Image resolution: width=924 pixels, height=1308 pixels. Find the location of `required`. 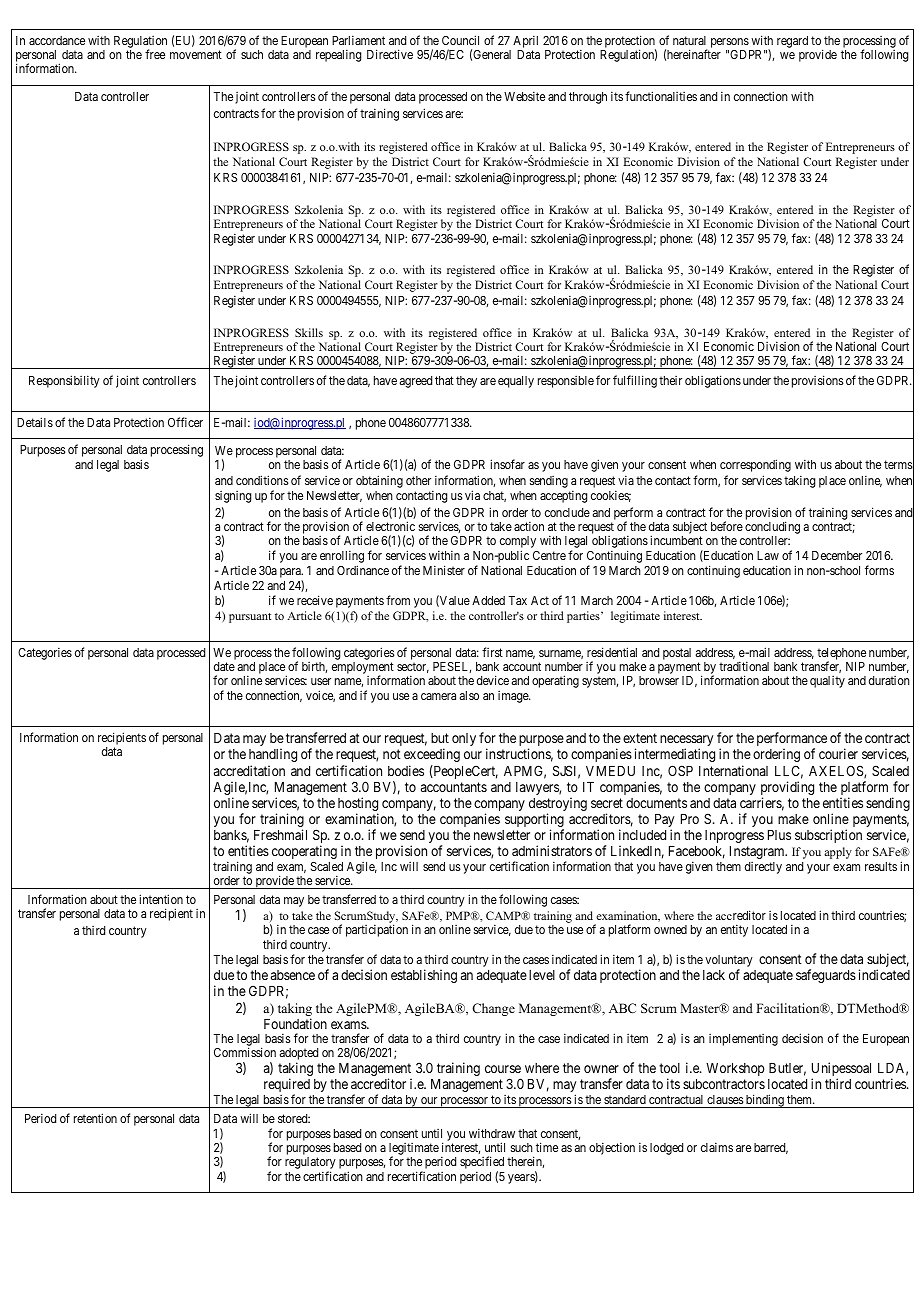

required is located at coordinates (287, 1086).
